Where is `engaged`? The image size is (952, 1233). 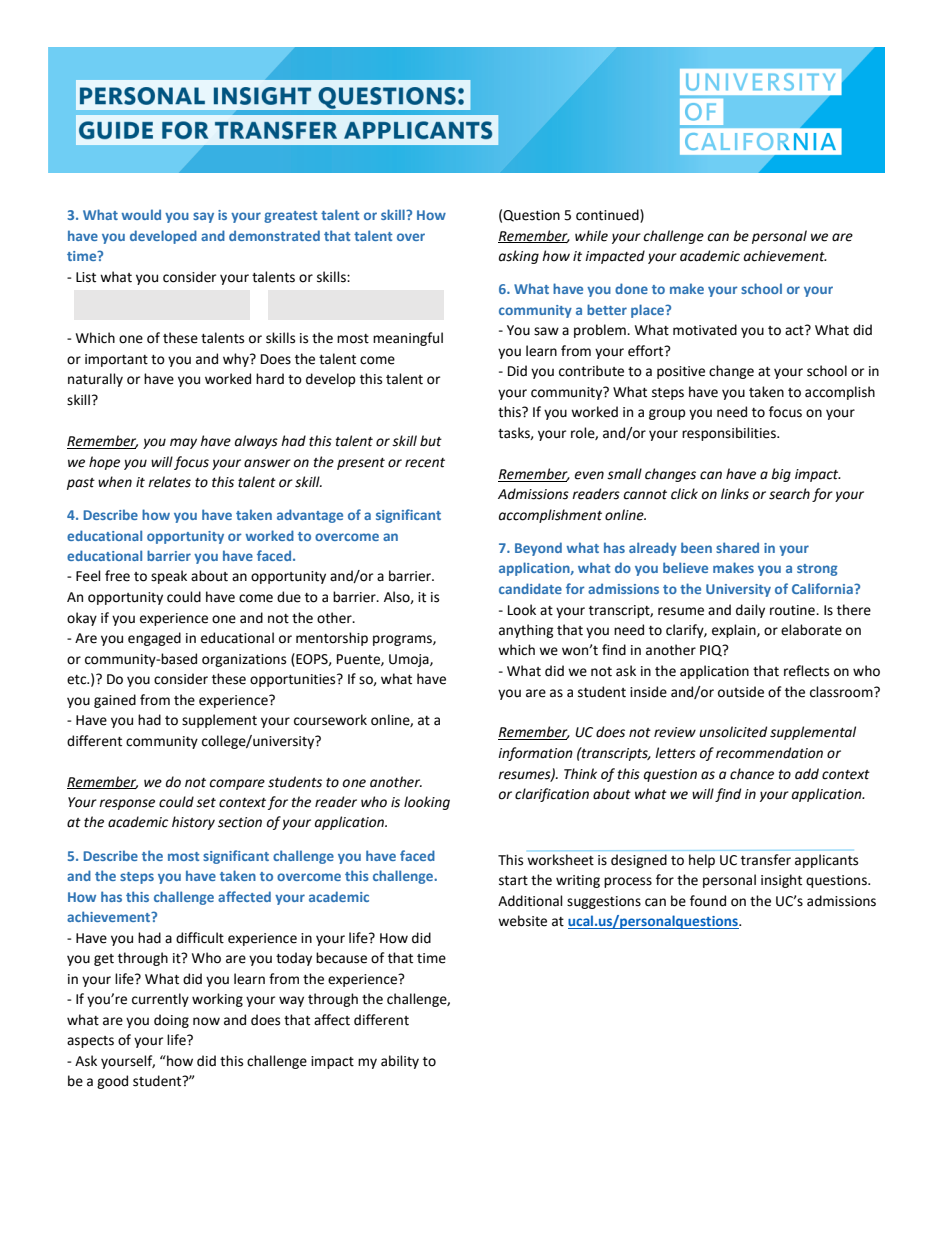 engaged is located at coordinates (154, 639).
